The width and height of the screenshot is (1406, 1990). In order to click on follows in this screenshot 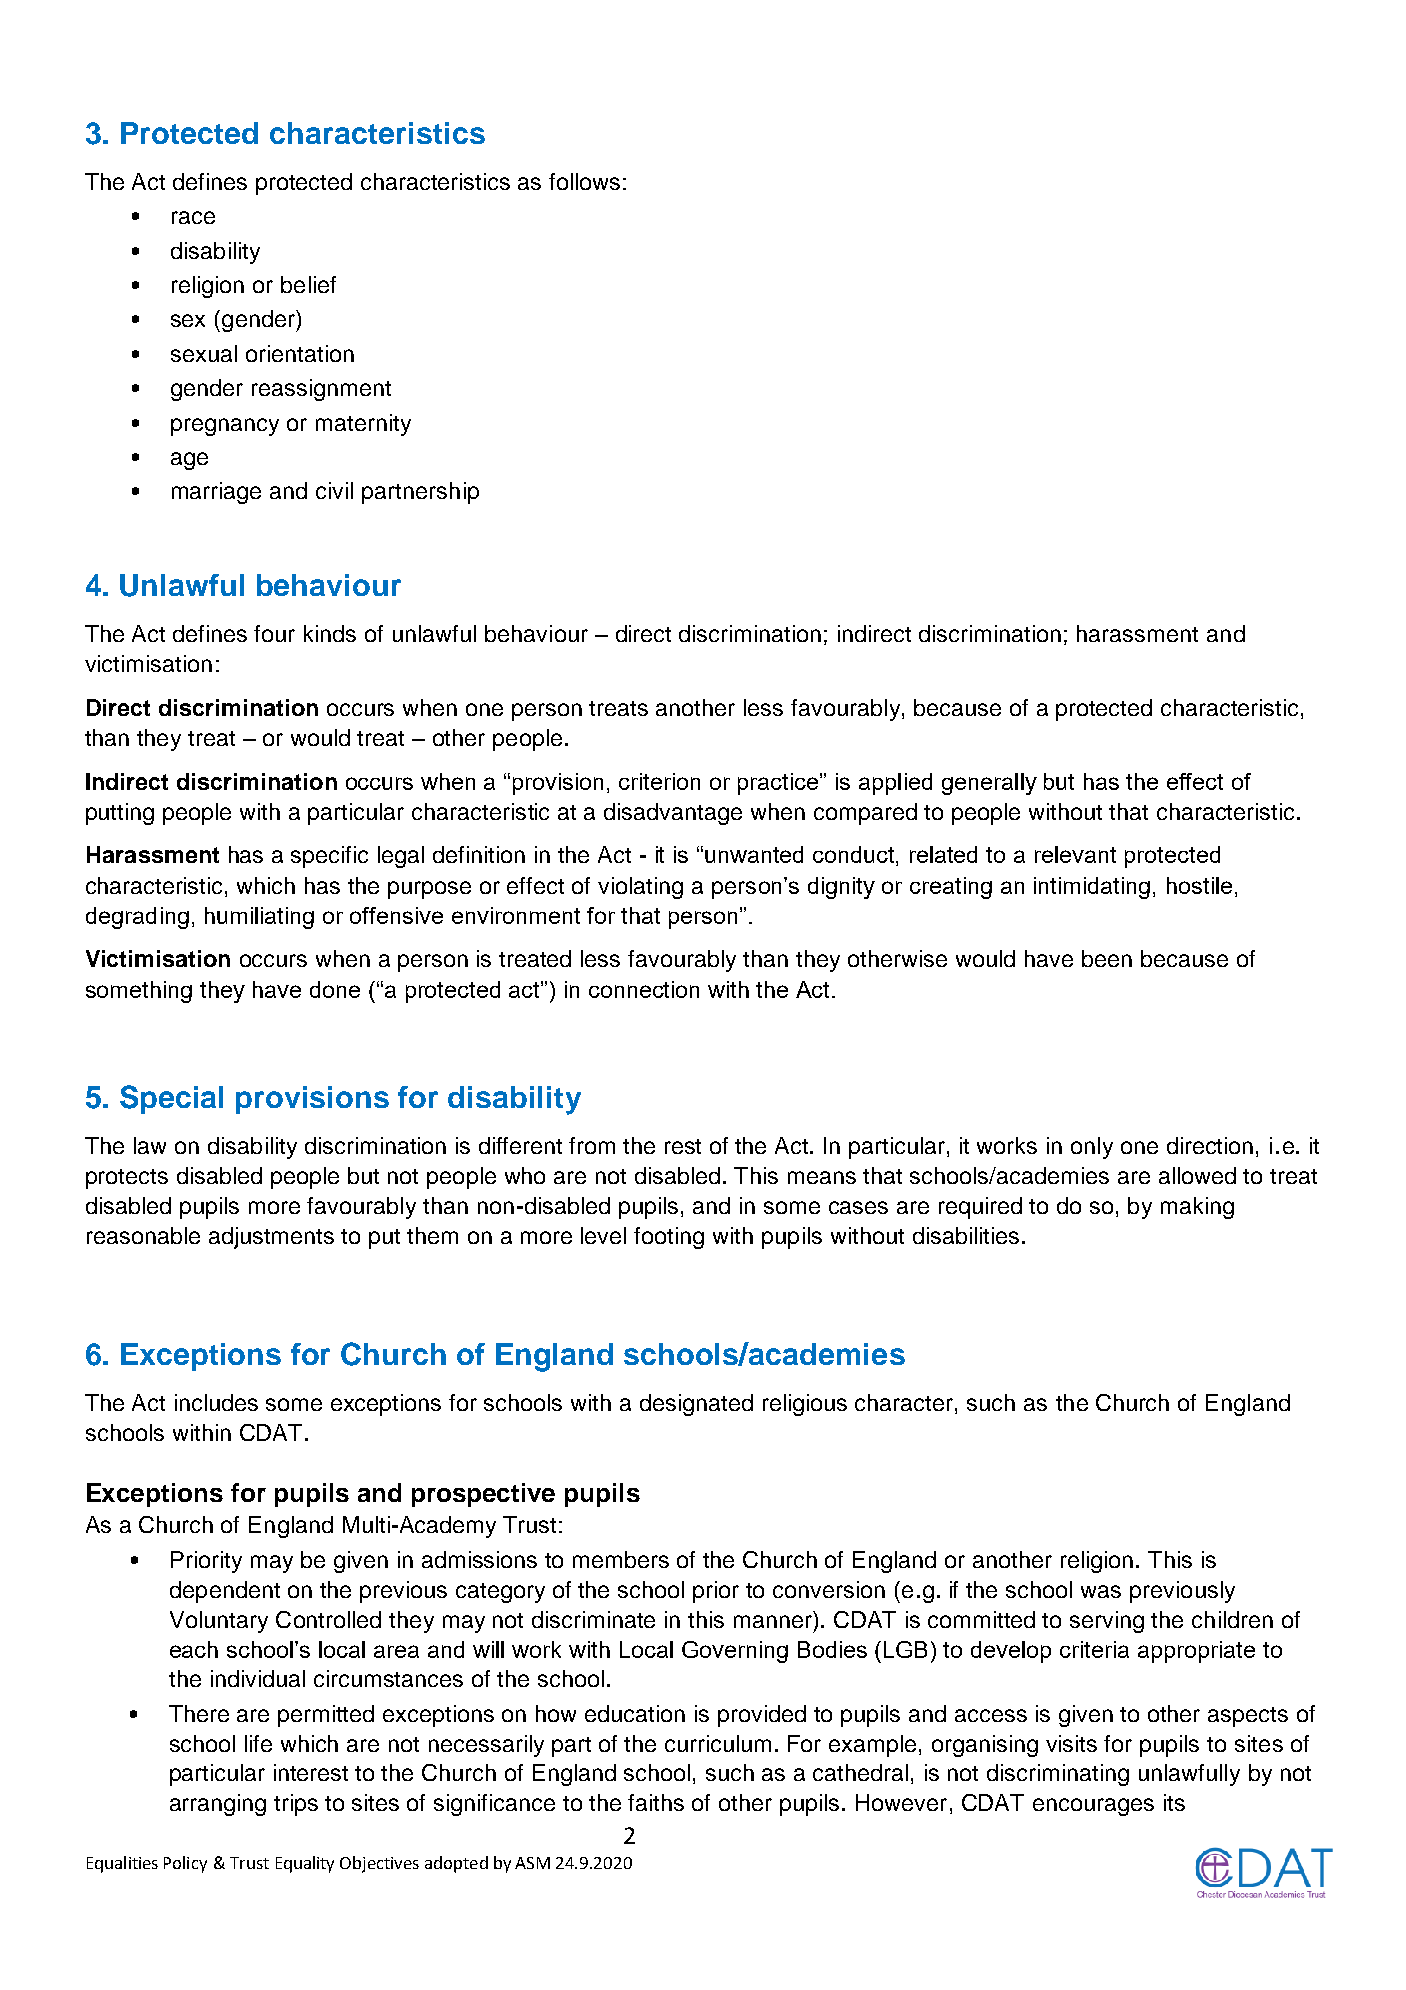, I will do `click(584, 181)`.
